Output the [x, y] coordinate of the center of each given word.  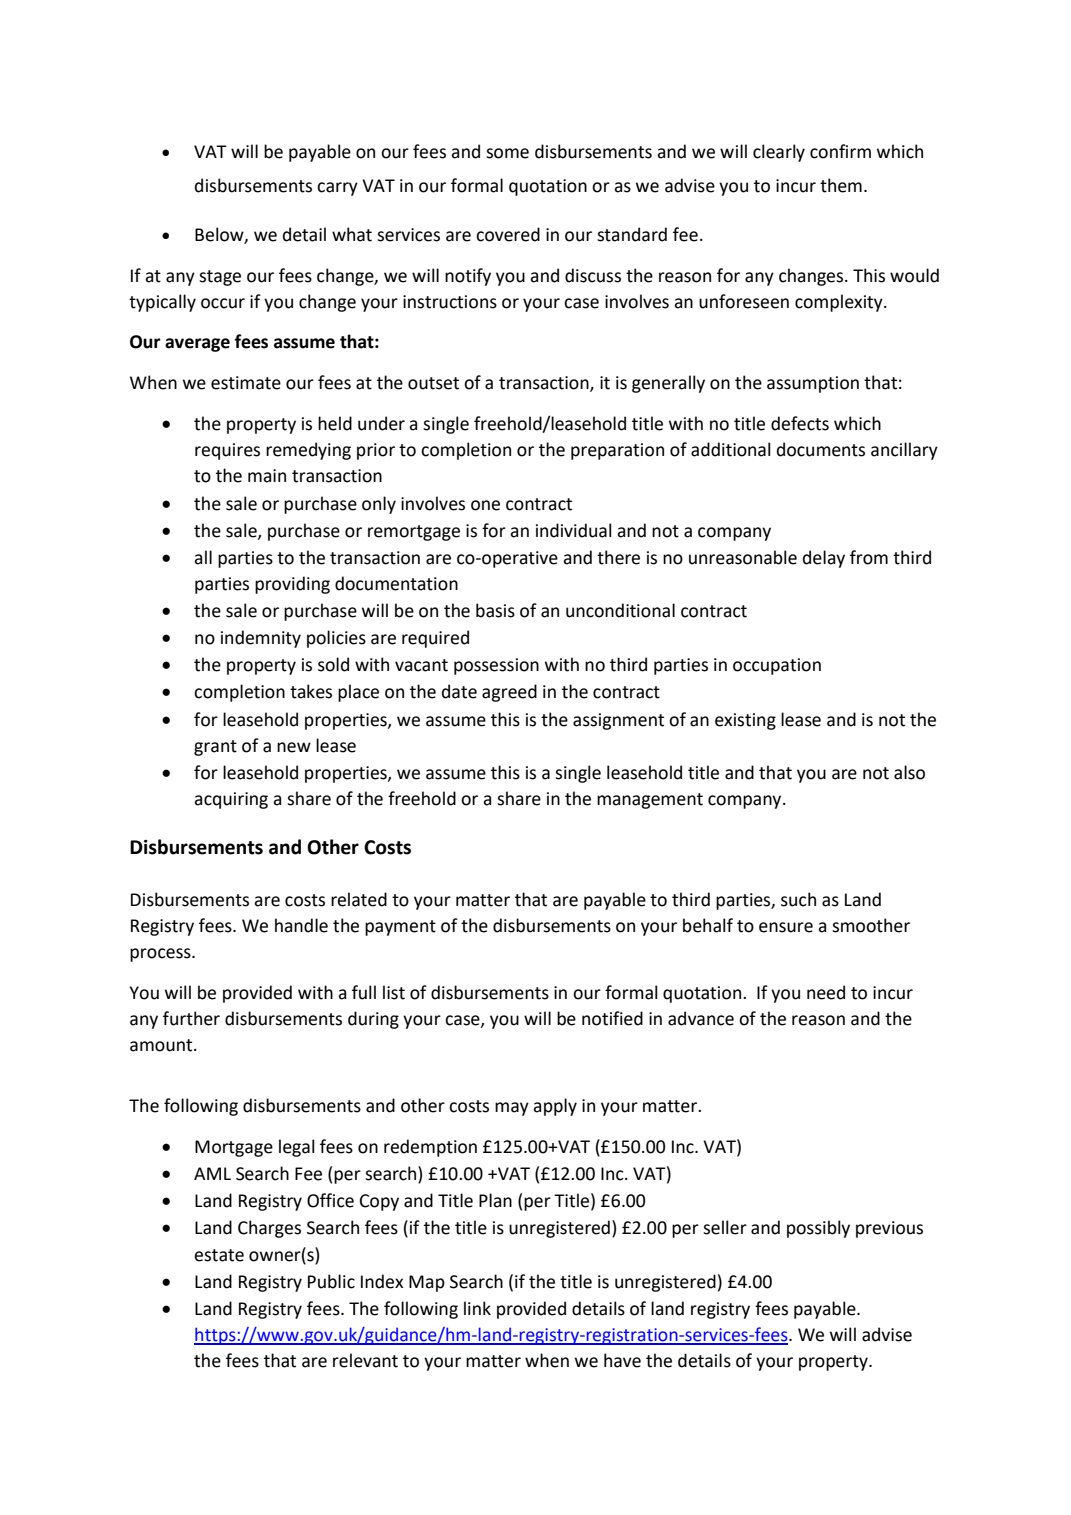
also [909, 772]
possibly [818, 1229]
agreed [509, 693]
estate [219, 1255]
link [477, 1308]
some [507, 153]
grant [215, 748]
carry [337, 189]
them [841, 185]
